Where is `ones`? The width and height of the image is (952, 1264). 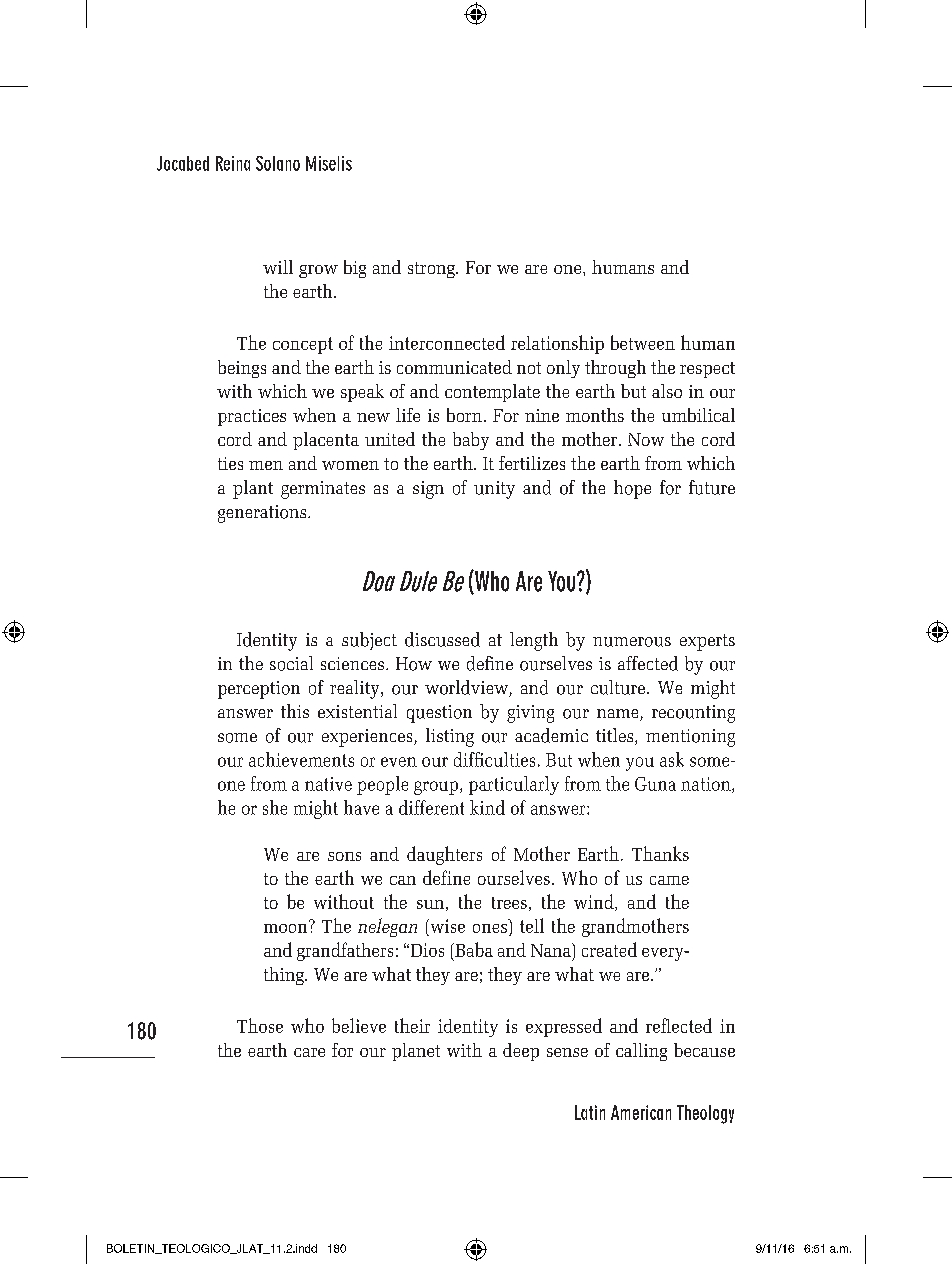 ones is located at coordinates (490, 928).
